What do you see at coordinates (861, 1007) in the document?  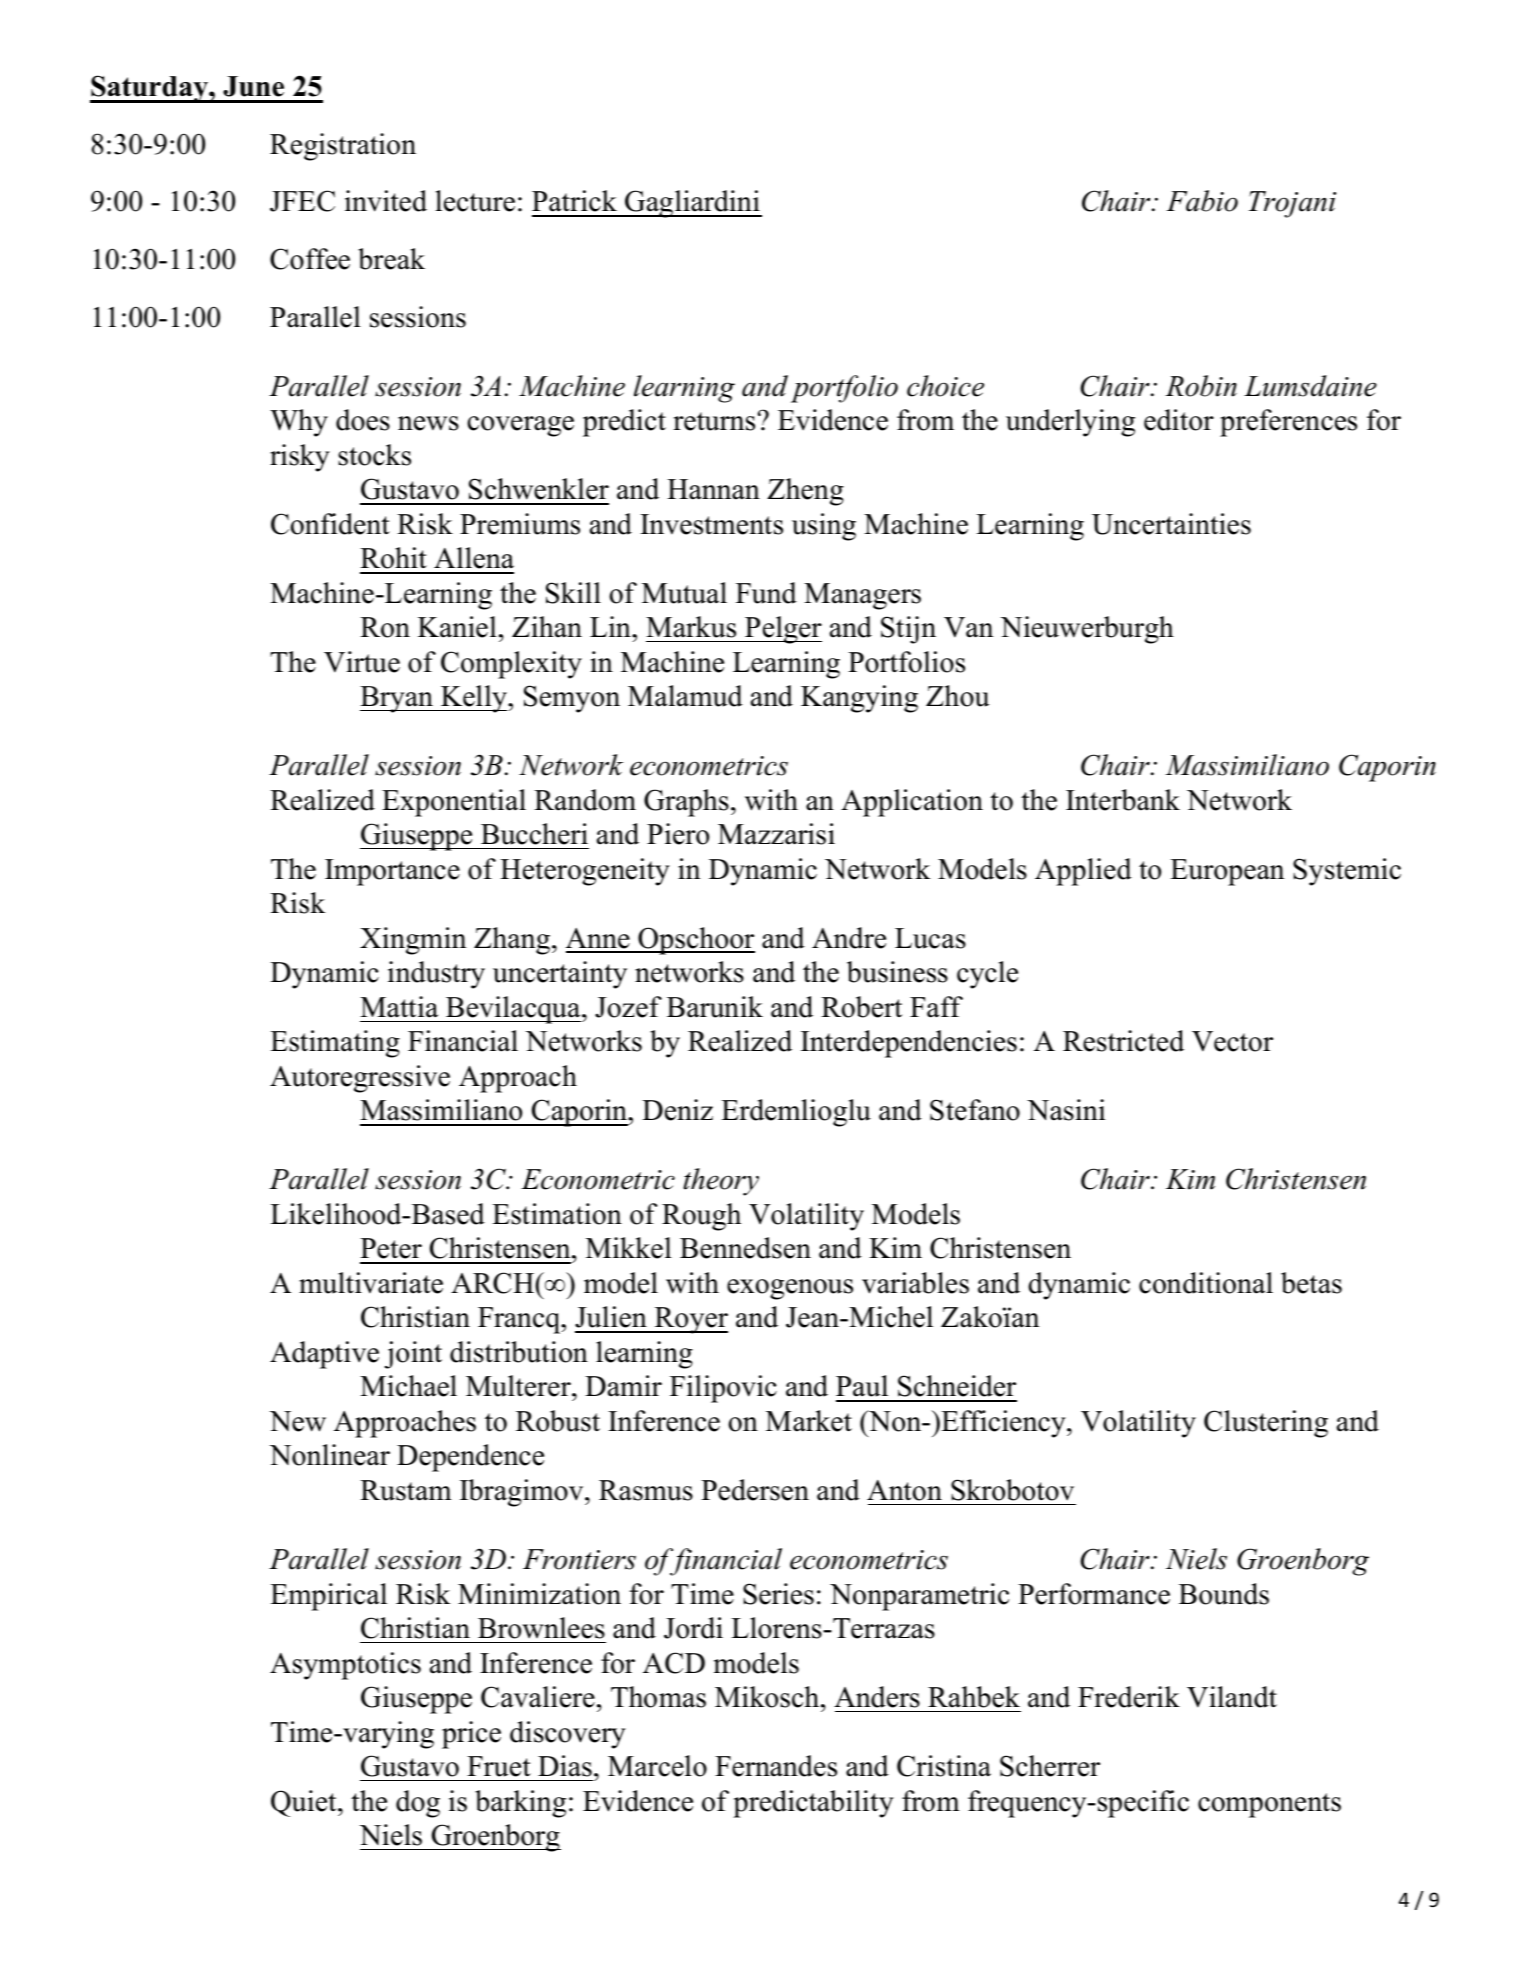 I see `Robert` at bounding box center [861, 1007].
